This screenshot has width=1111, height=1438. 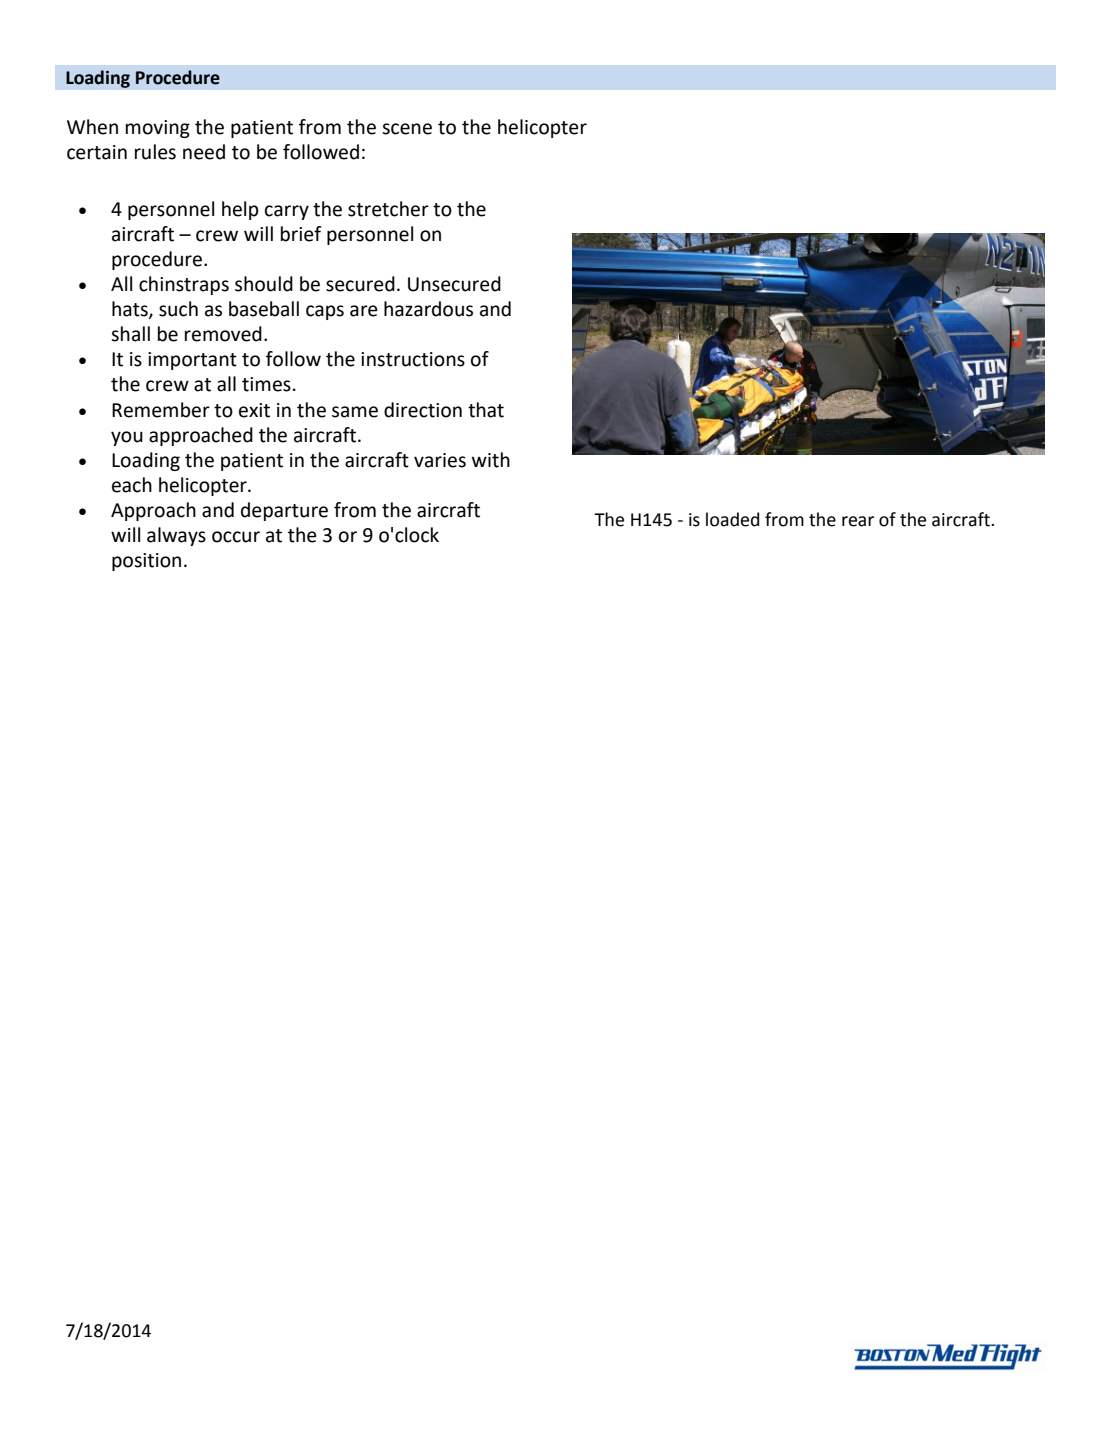 I want to click on hazardous, so click(x=428, y=309).
